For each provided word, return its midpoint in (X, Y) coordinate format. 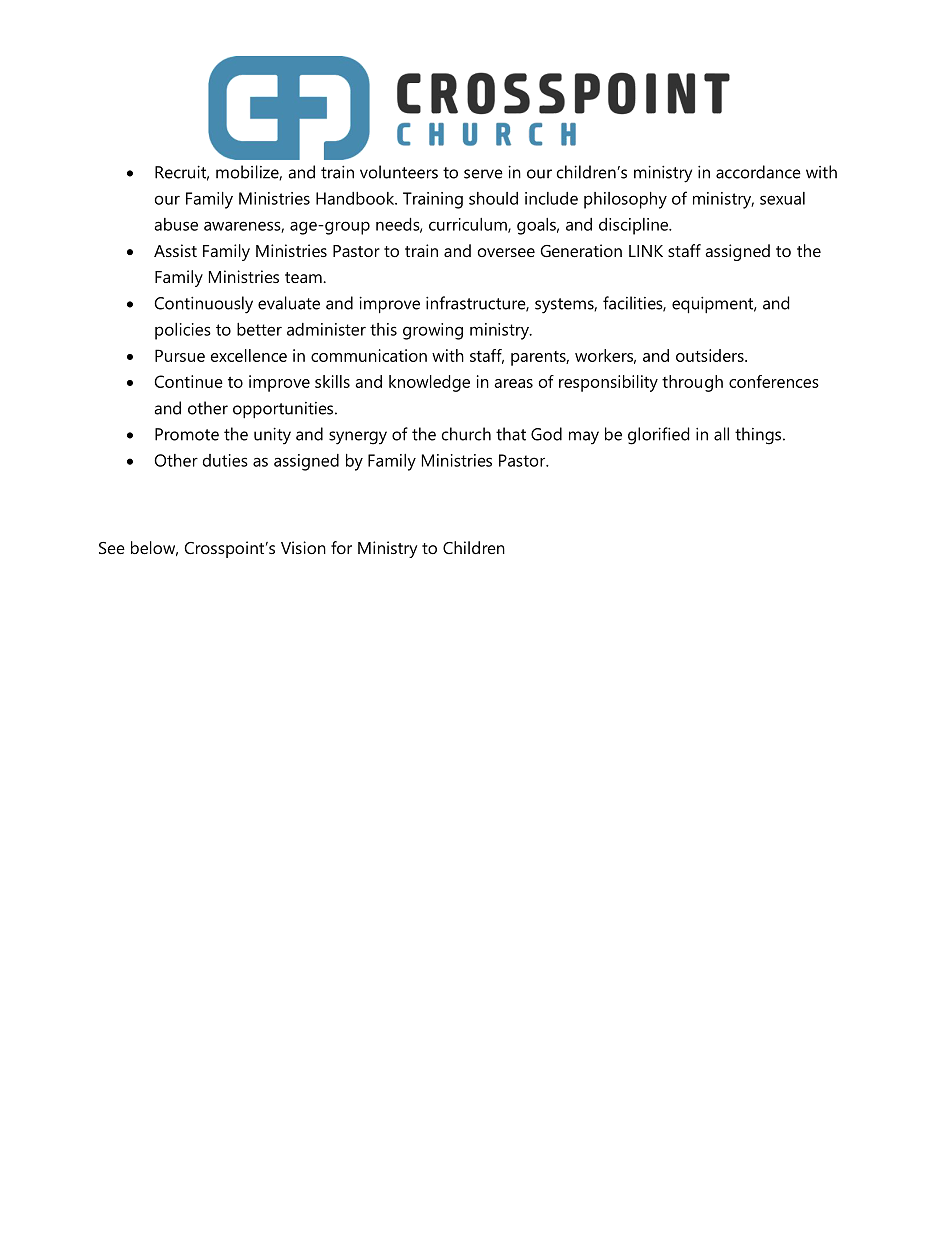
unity (272, 436)
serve (483, 174)
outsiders (711, 355)
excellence (249, 355)
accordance (758, 172)
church (466, 434)
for (341, 547)
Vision (303, 547)
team (304, 277)
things (759, 436)
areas (513, 383)
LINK (646, 251)
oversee (506, 252)
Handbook (356, 198)
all (721, 434)
